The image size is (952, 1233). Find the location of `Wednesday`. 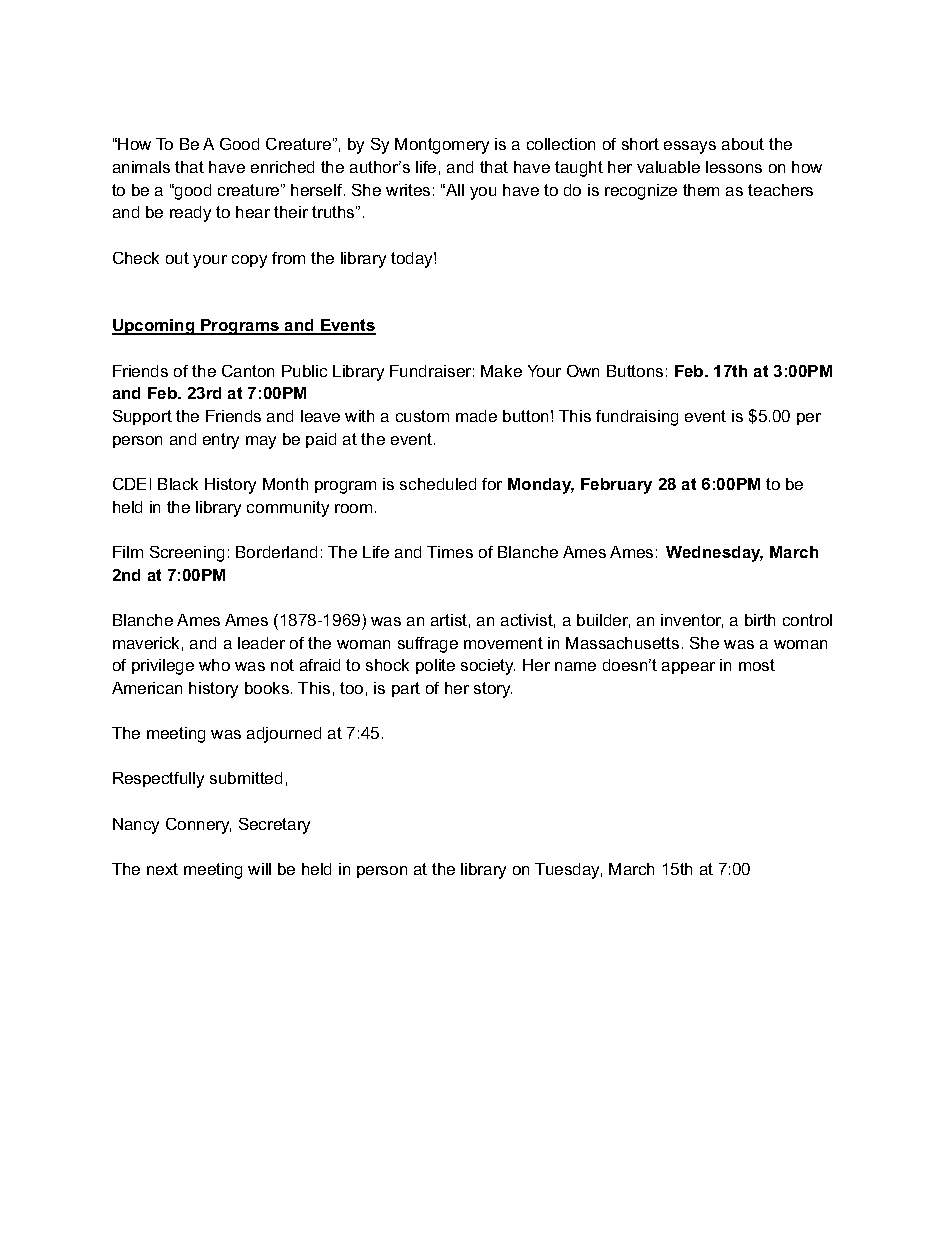

Wednesday is located at coordinates (714, 554).
